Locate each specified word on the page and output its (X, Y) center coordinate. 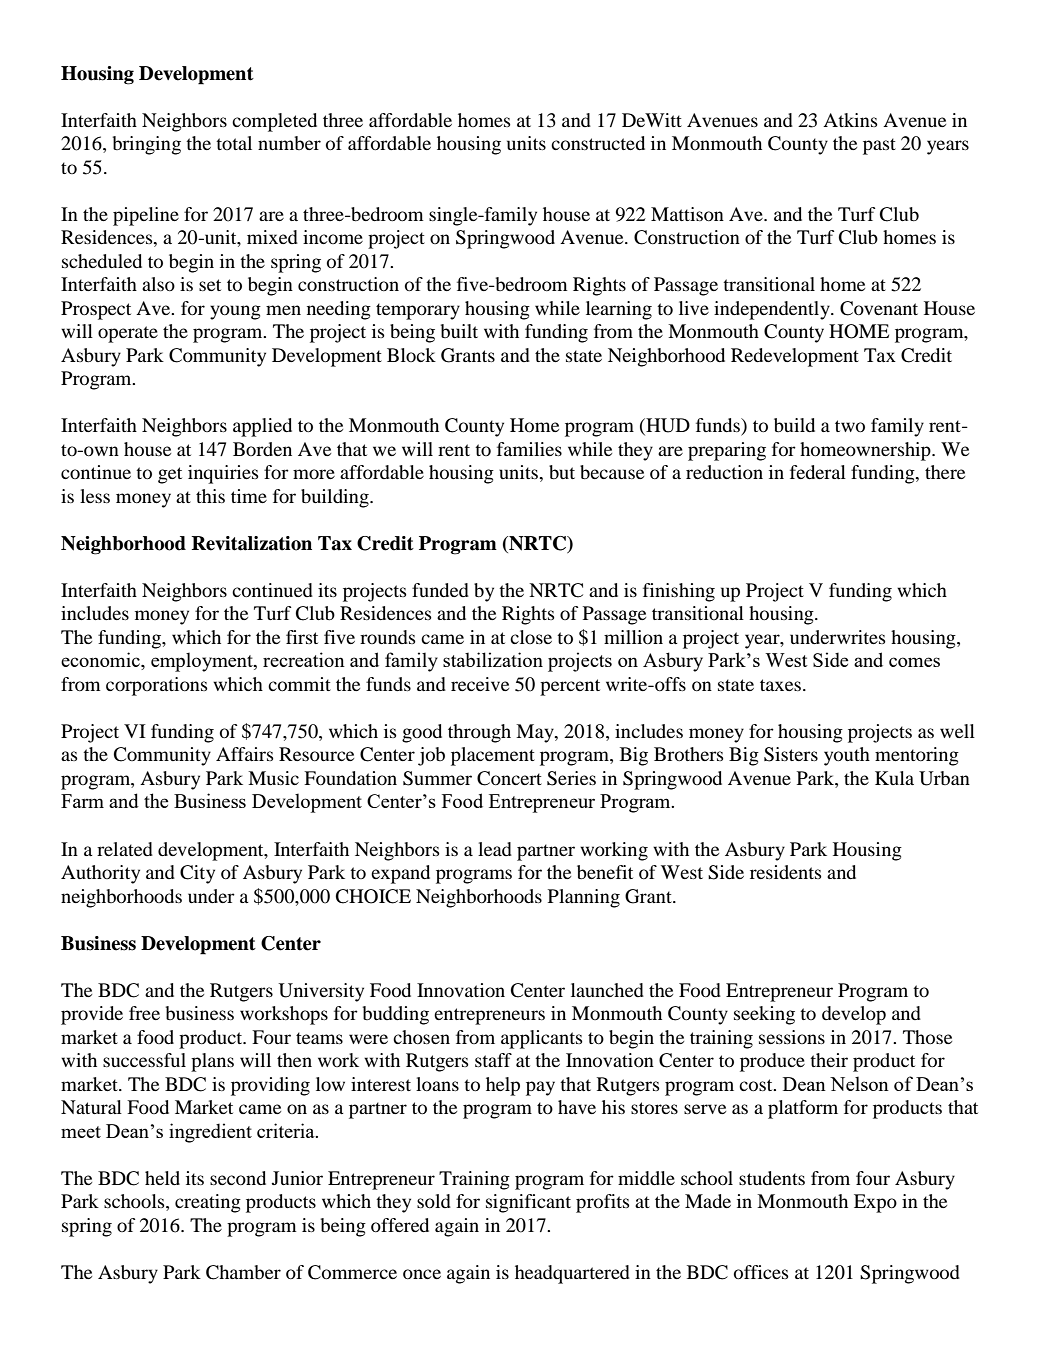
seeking (764, 1015)
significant (528, 1203)
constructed (598, 143)
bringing (147, 145)
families (529, 449)
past (879, 146)
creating (208, 1203)
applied (262, 427)
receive (480, 684)
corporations (157, 686)
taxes (780, 685)
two (850, 426)
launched (607, 990)
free (144, 1013)
